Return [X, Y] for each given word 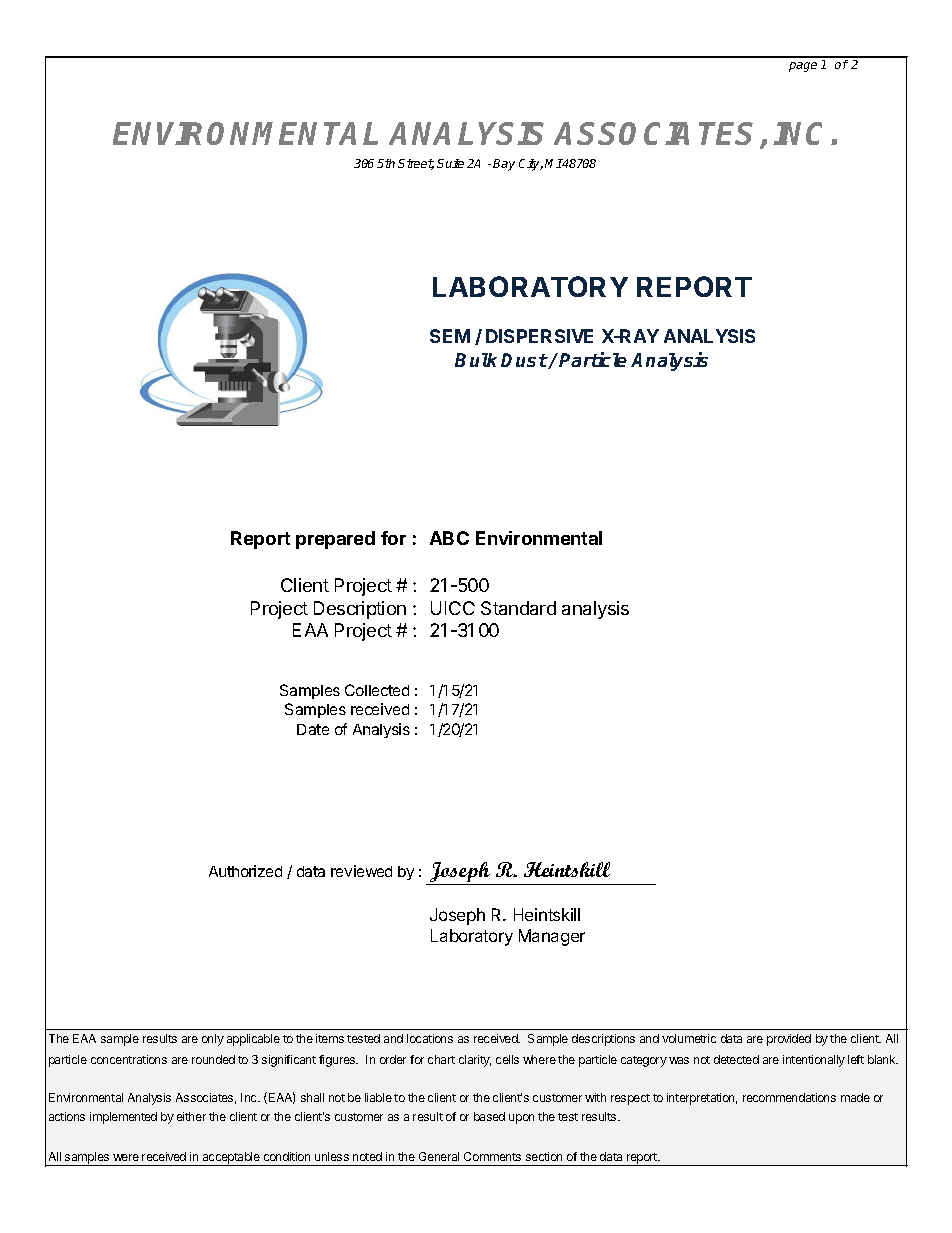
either [191, 1116]
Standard [518, 608]
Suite [450, 163]
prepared [335, 540]
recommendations [789, 1097]
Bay [504, 165]
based [489, 1116]
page [803, 67]
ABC [449, 538]
